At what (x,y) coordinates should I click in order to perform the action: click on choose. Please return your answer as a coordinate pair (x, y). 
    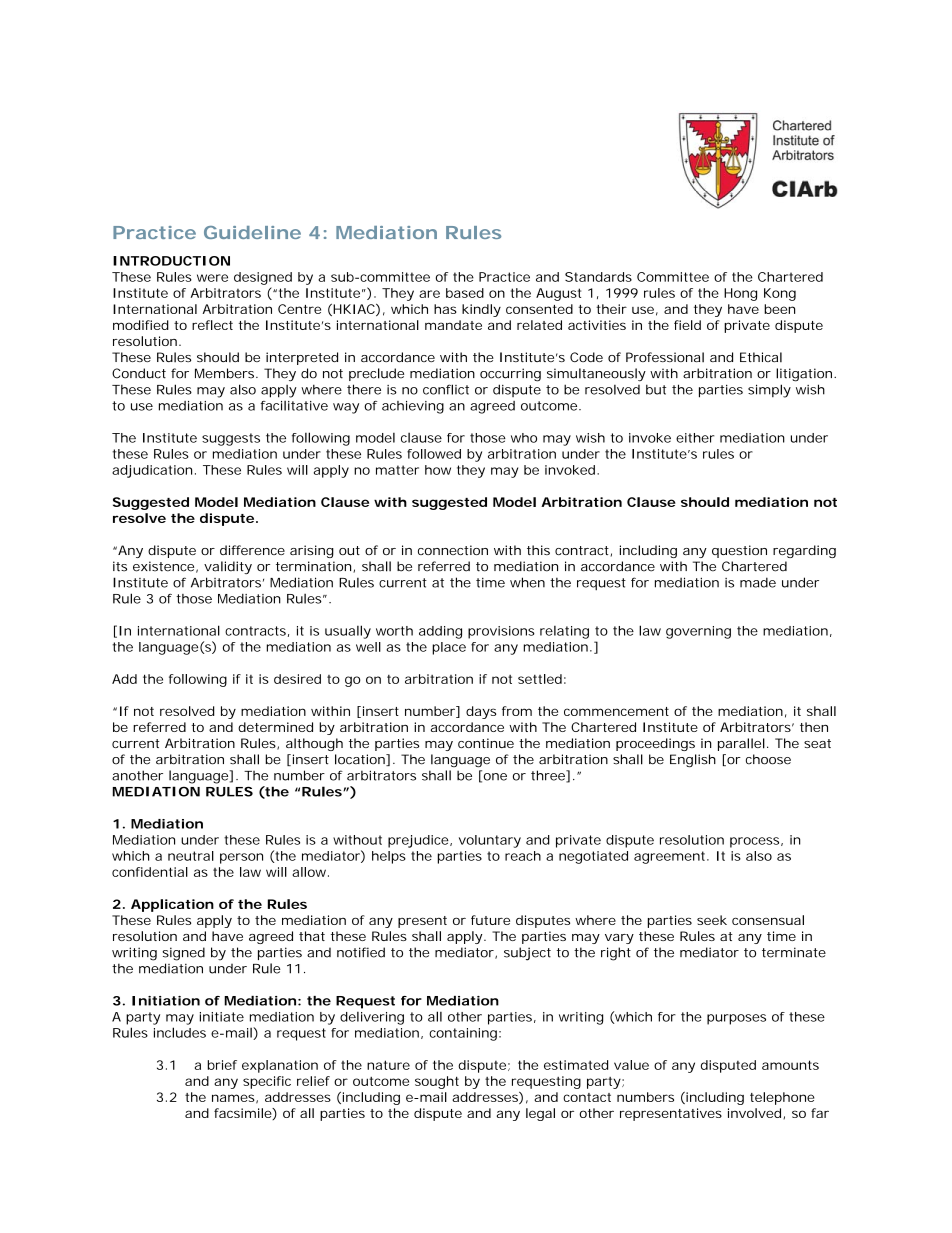
    Looking at the image, I should click on (768, 759).
